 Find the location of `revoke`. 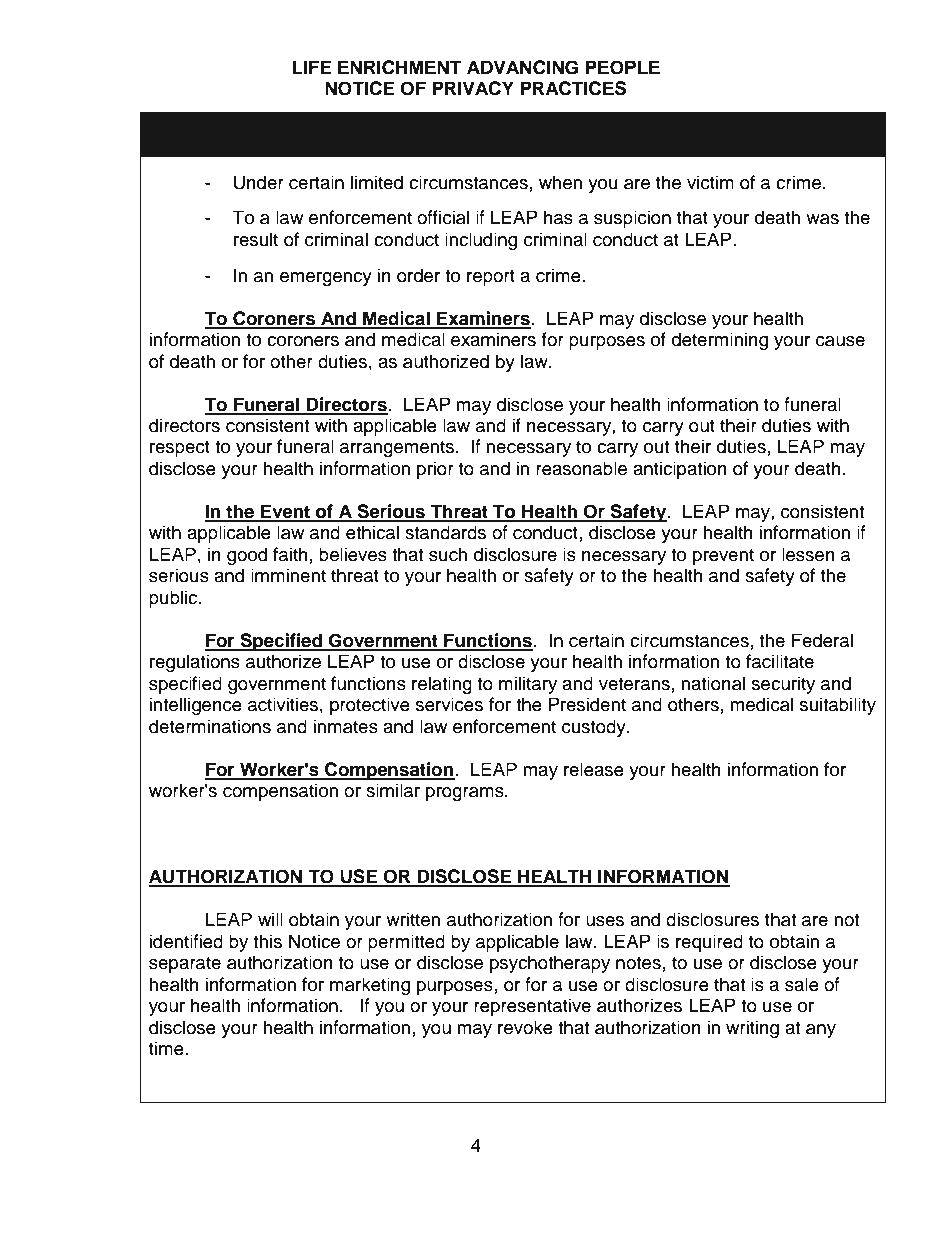

revoke is located at coordinates (525, 1027).
